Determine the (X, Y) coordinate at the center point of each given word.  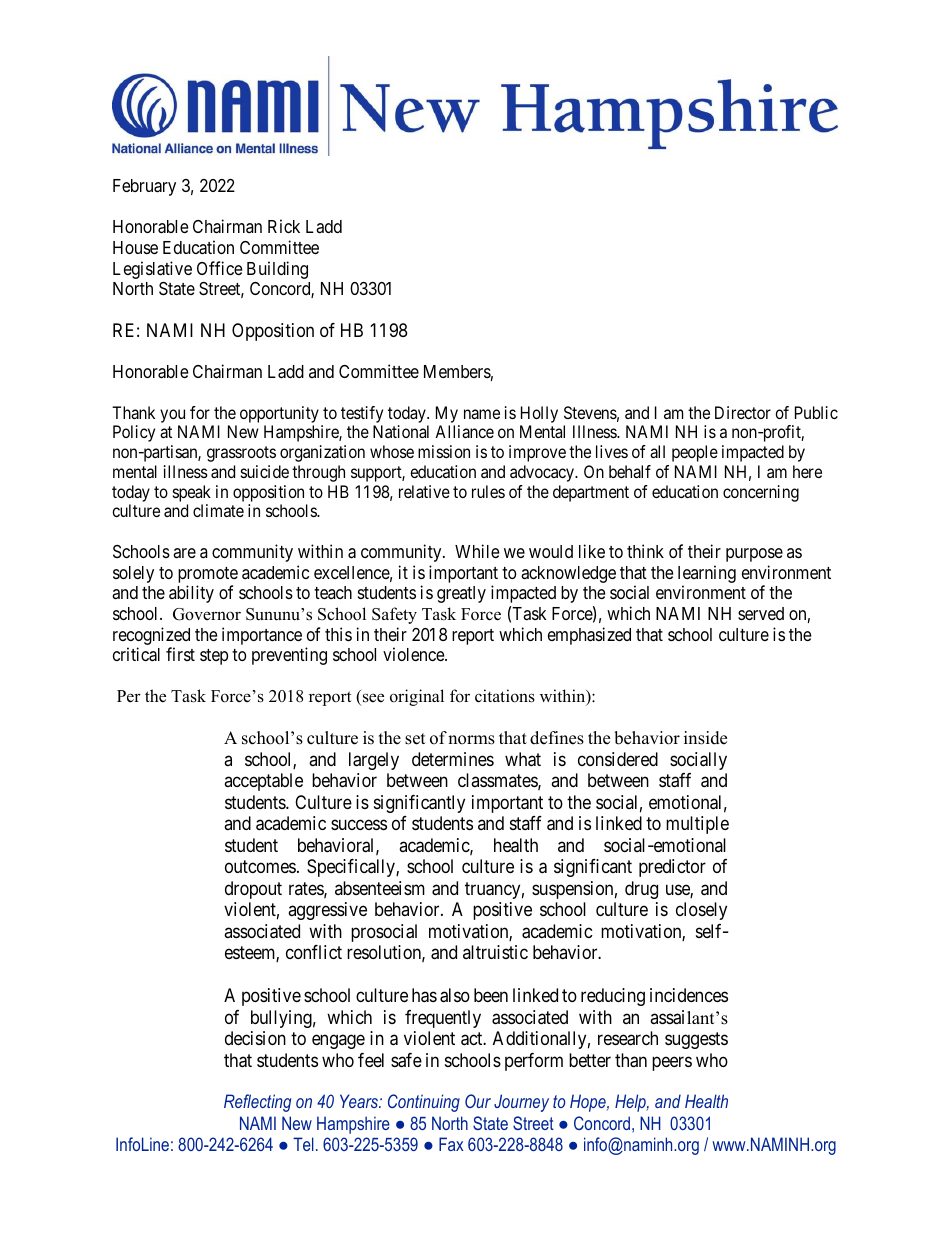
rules (488, 491)
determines (453, 759)
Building (277, 270)
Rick (284, 226)
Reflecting (257, 1103)
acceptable (263, 782)
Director (743, 412)
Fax (451, 1144)
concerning (761, 493)
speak (192, 493)
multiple (697, 825)
